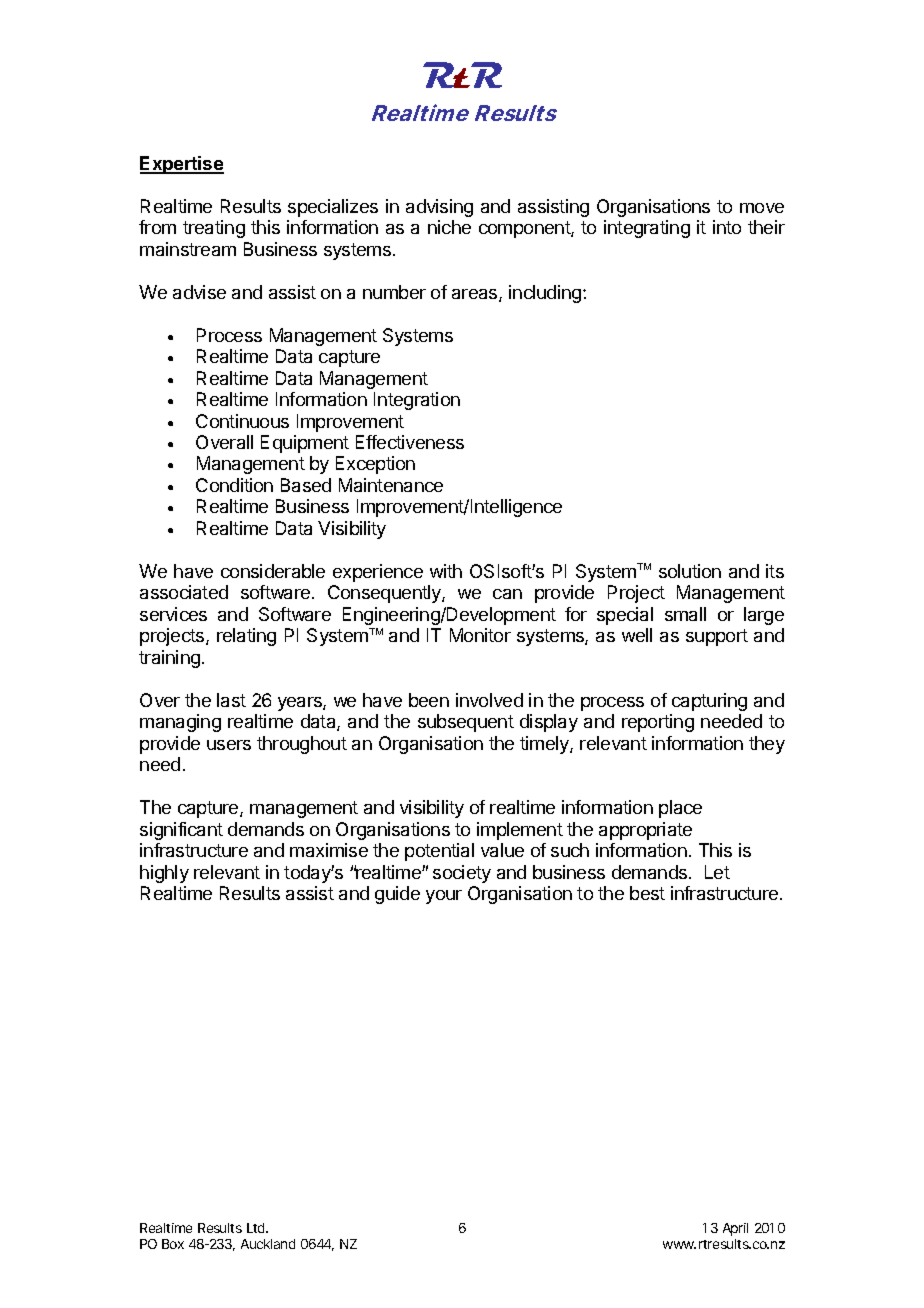 This document has height=1308, width=924. Describe the element at coordinates (257, 1228) in the document. I see `Ltd` at that location.
